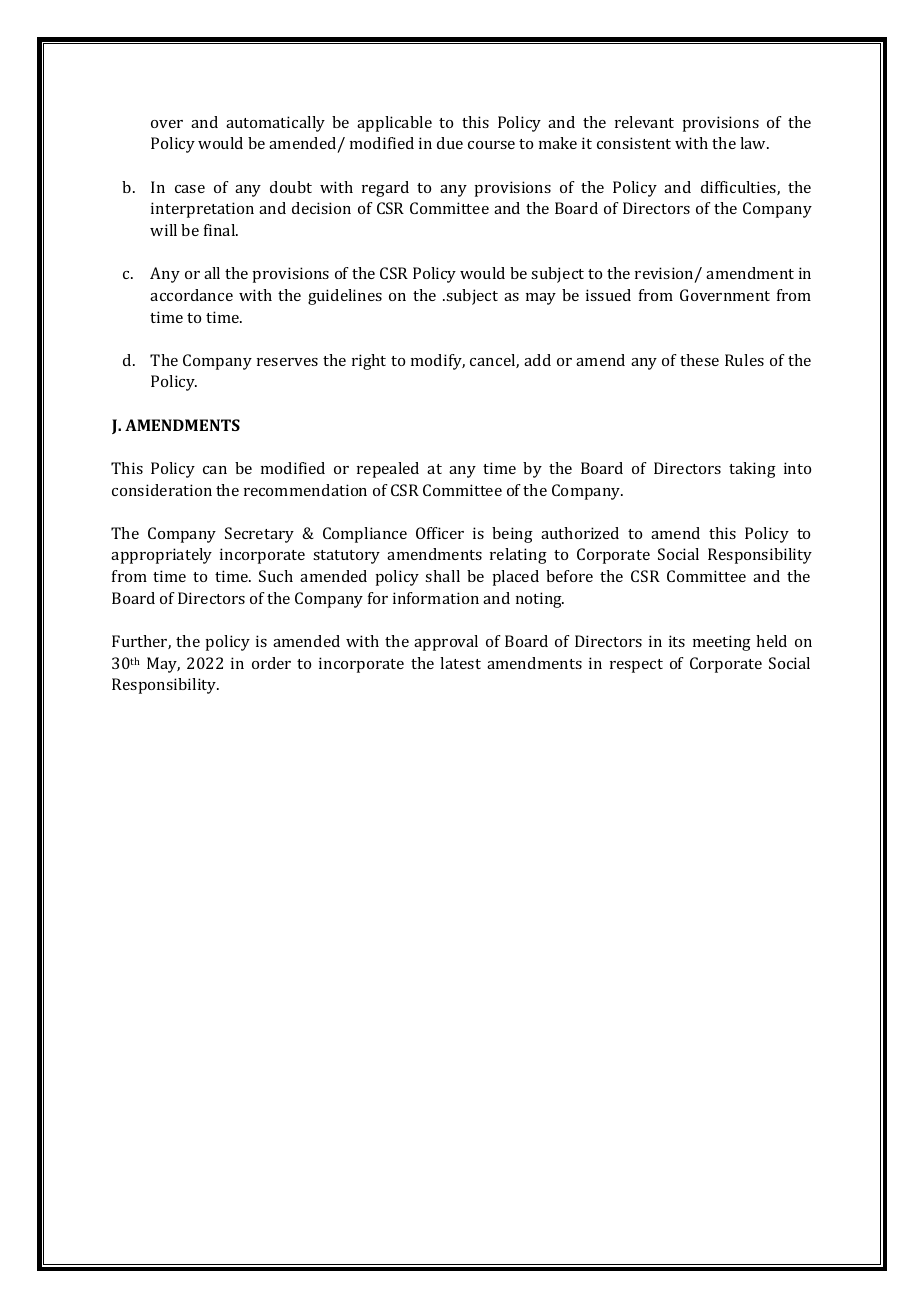 Image resolution: width=924 pixels, height=1308 pixels. I want to click on issued, so click(608, 295).
